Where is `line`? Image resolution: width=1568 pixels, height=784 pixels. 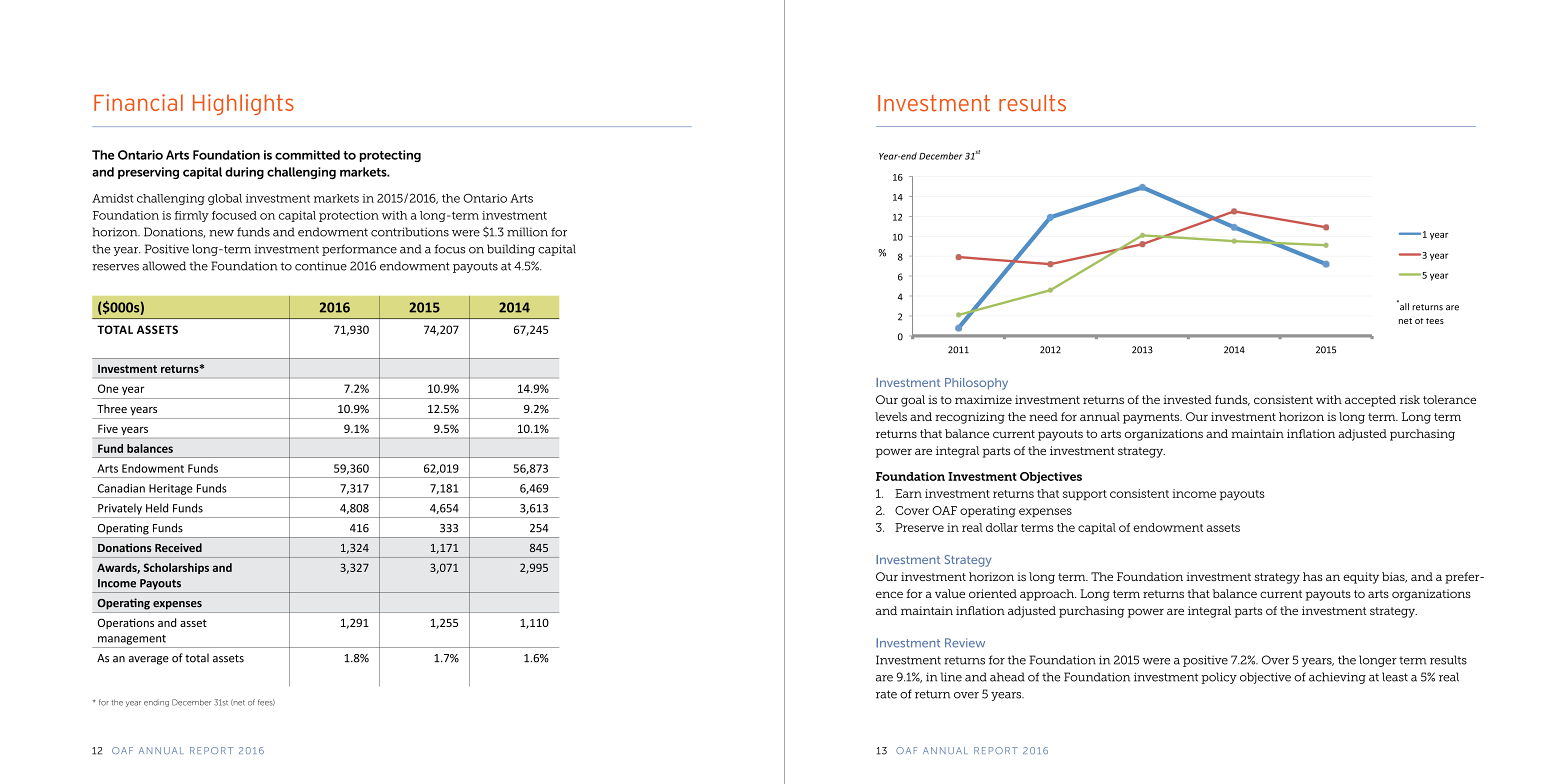 line is located at coordinates (951, 677).
